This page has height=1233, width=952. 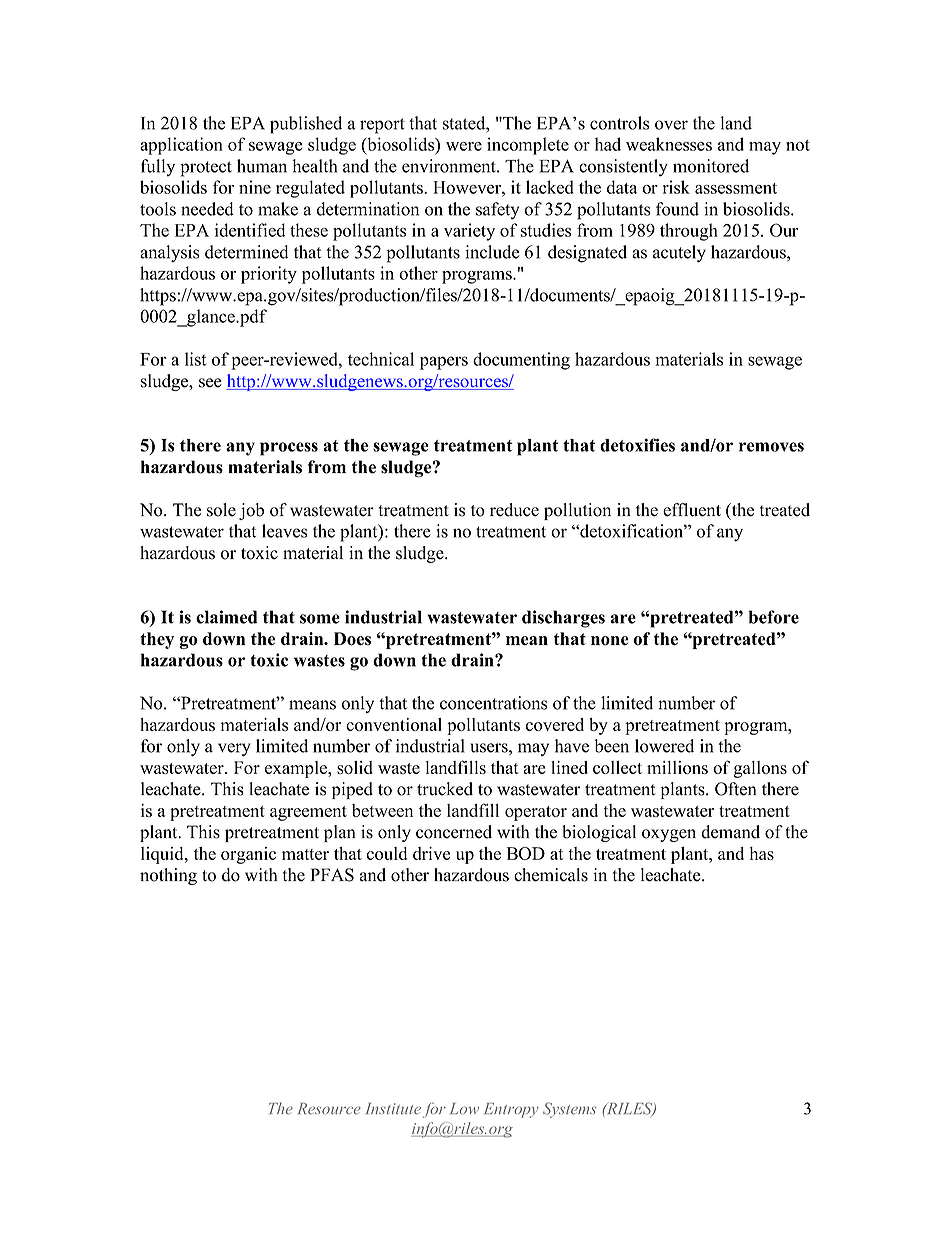 I want to click on Systems, so click(x=569, y=1110).
